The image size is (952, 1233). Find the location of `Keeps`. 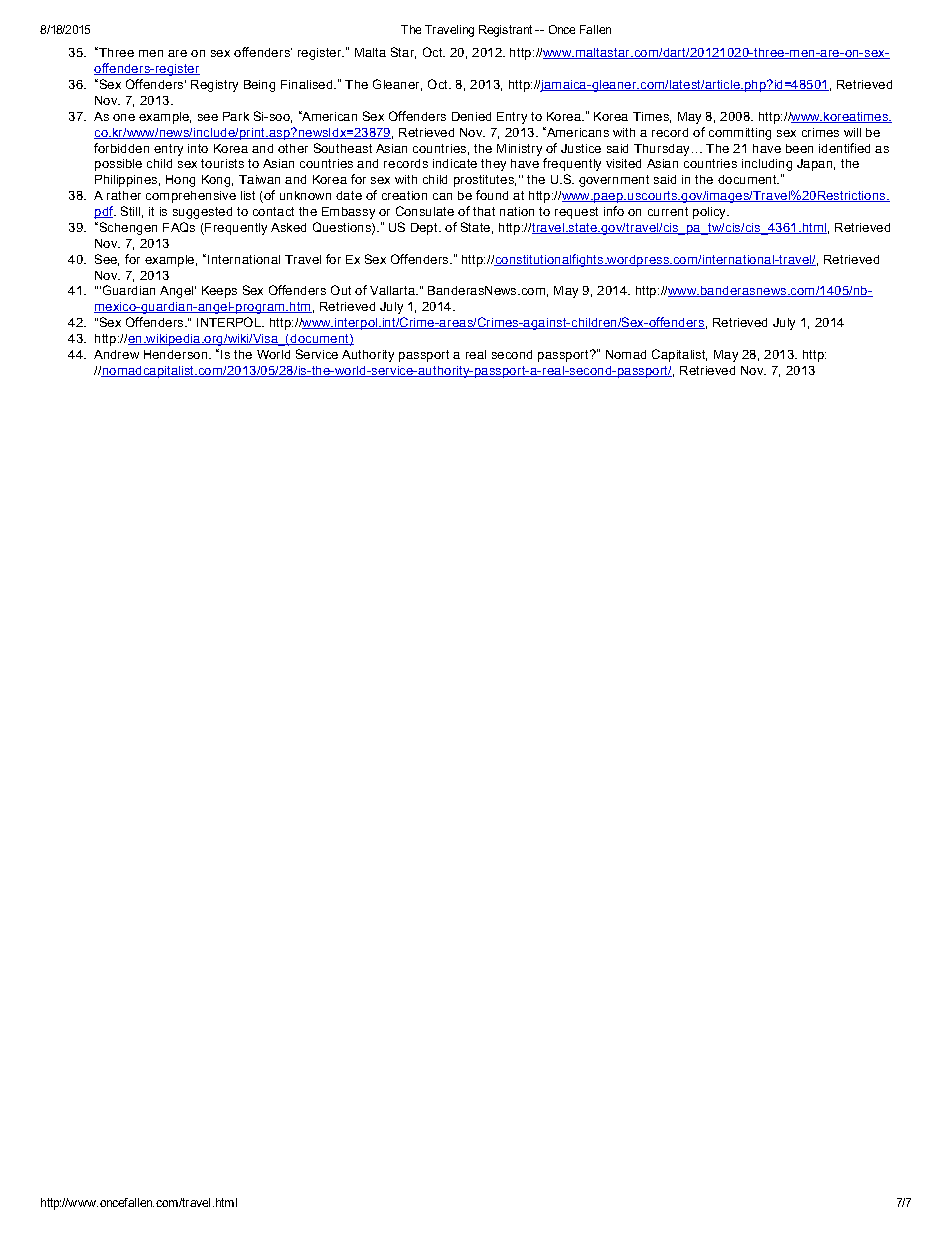

Keeps is located at coordinates (219, 292).
